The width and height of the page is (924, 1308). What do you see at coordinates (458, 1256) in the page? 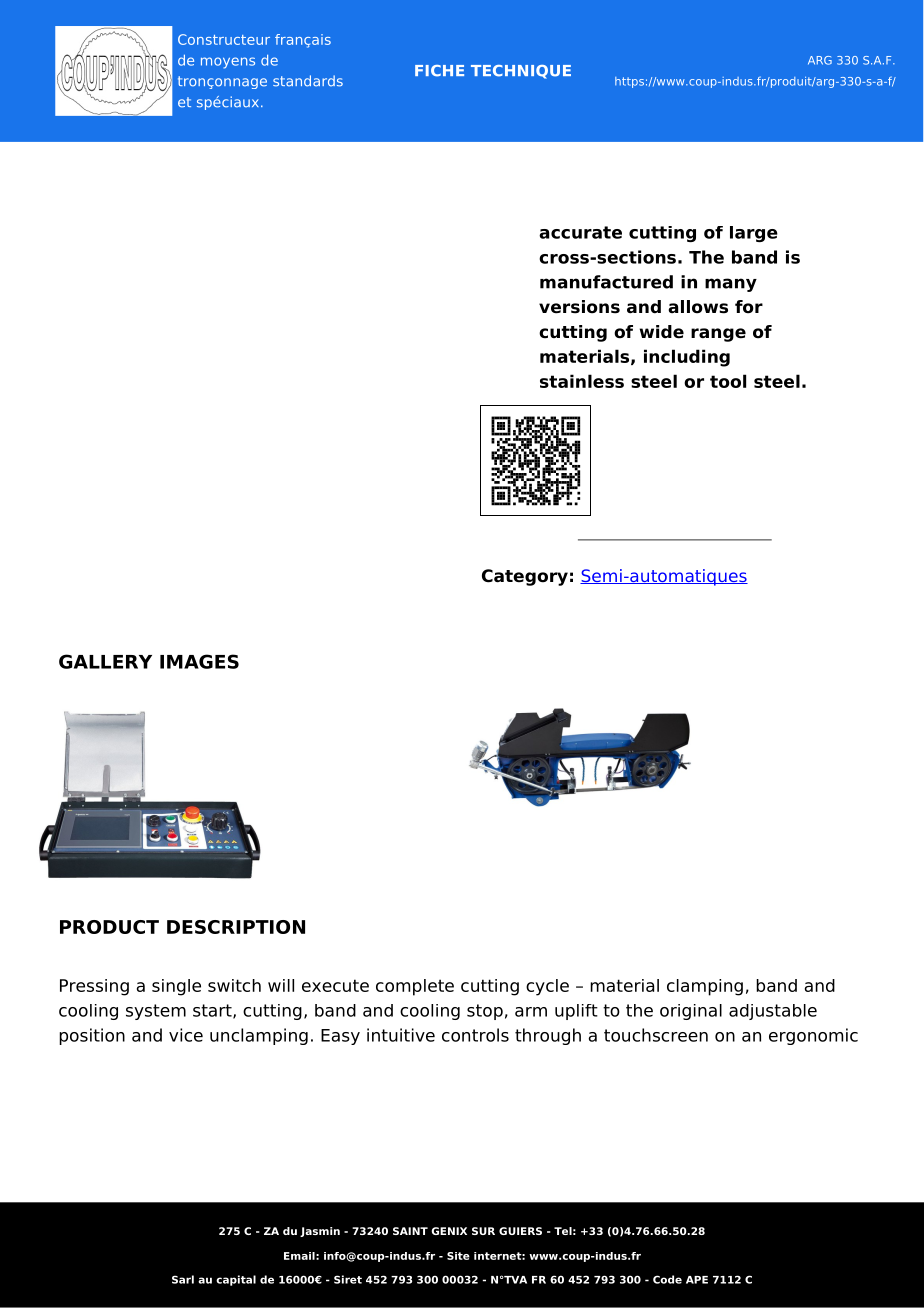
I see `Site` at bounding box center [458, 1256].
